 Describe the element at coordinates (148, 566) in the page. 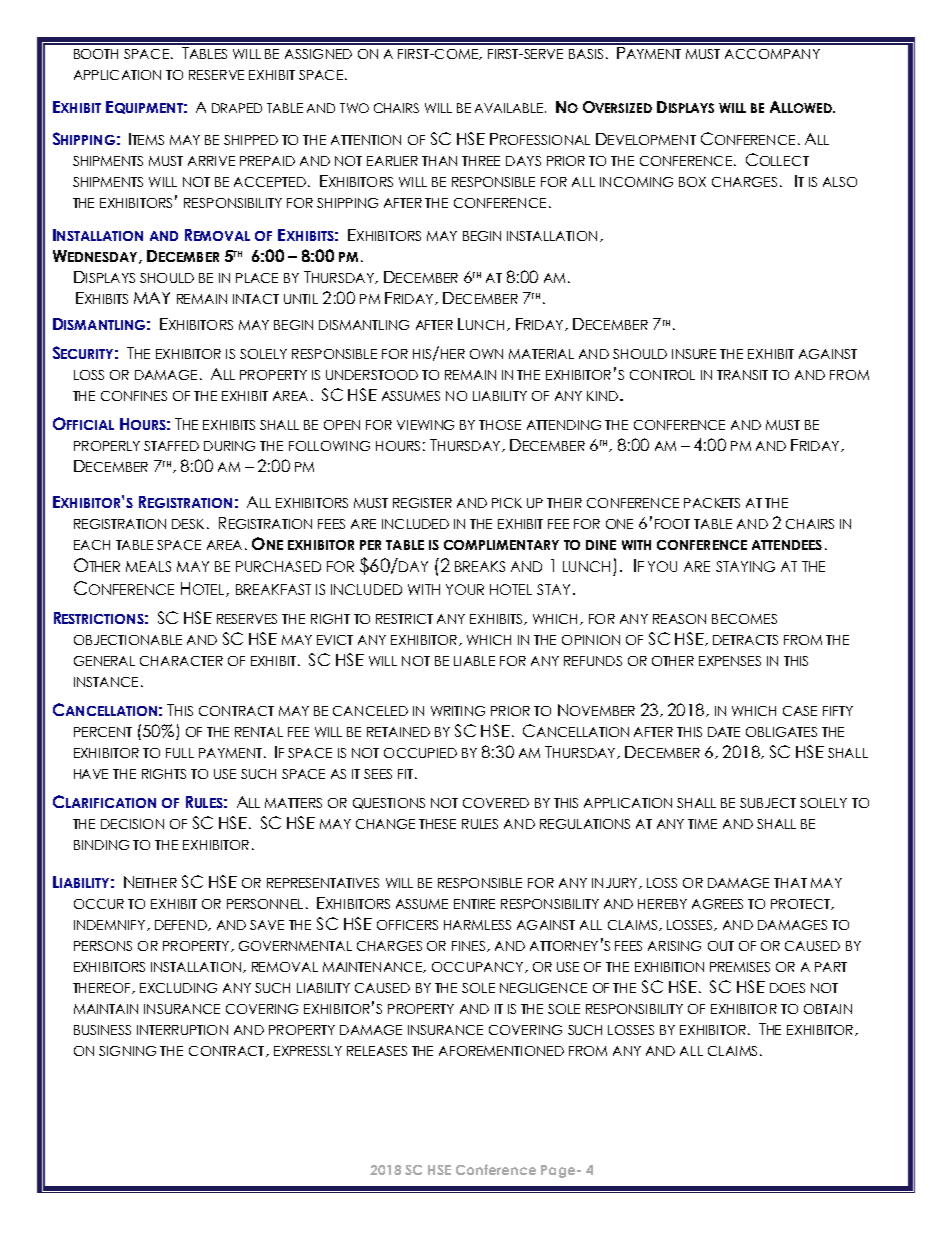

I see `MEALS` at that location.
